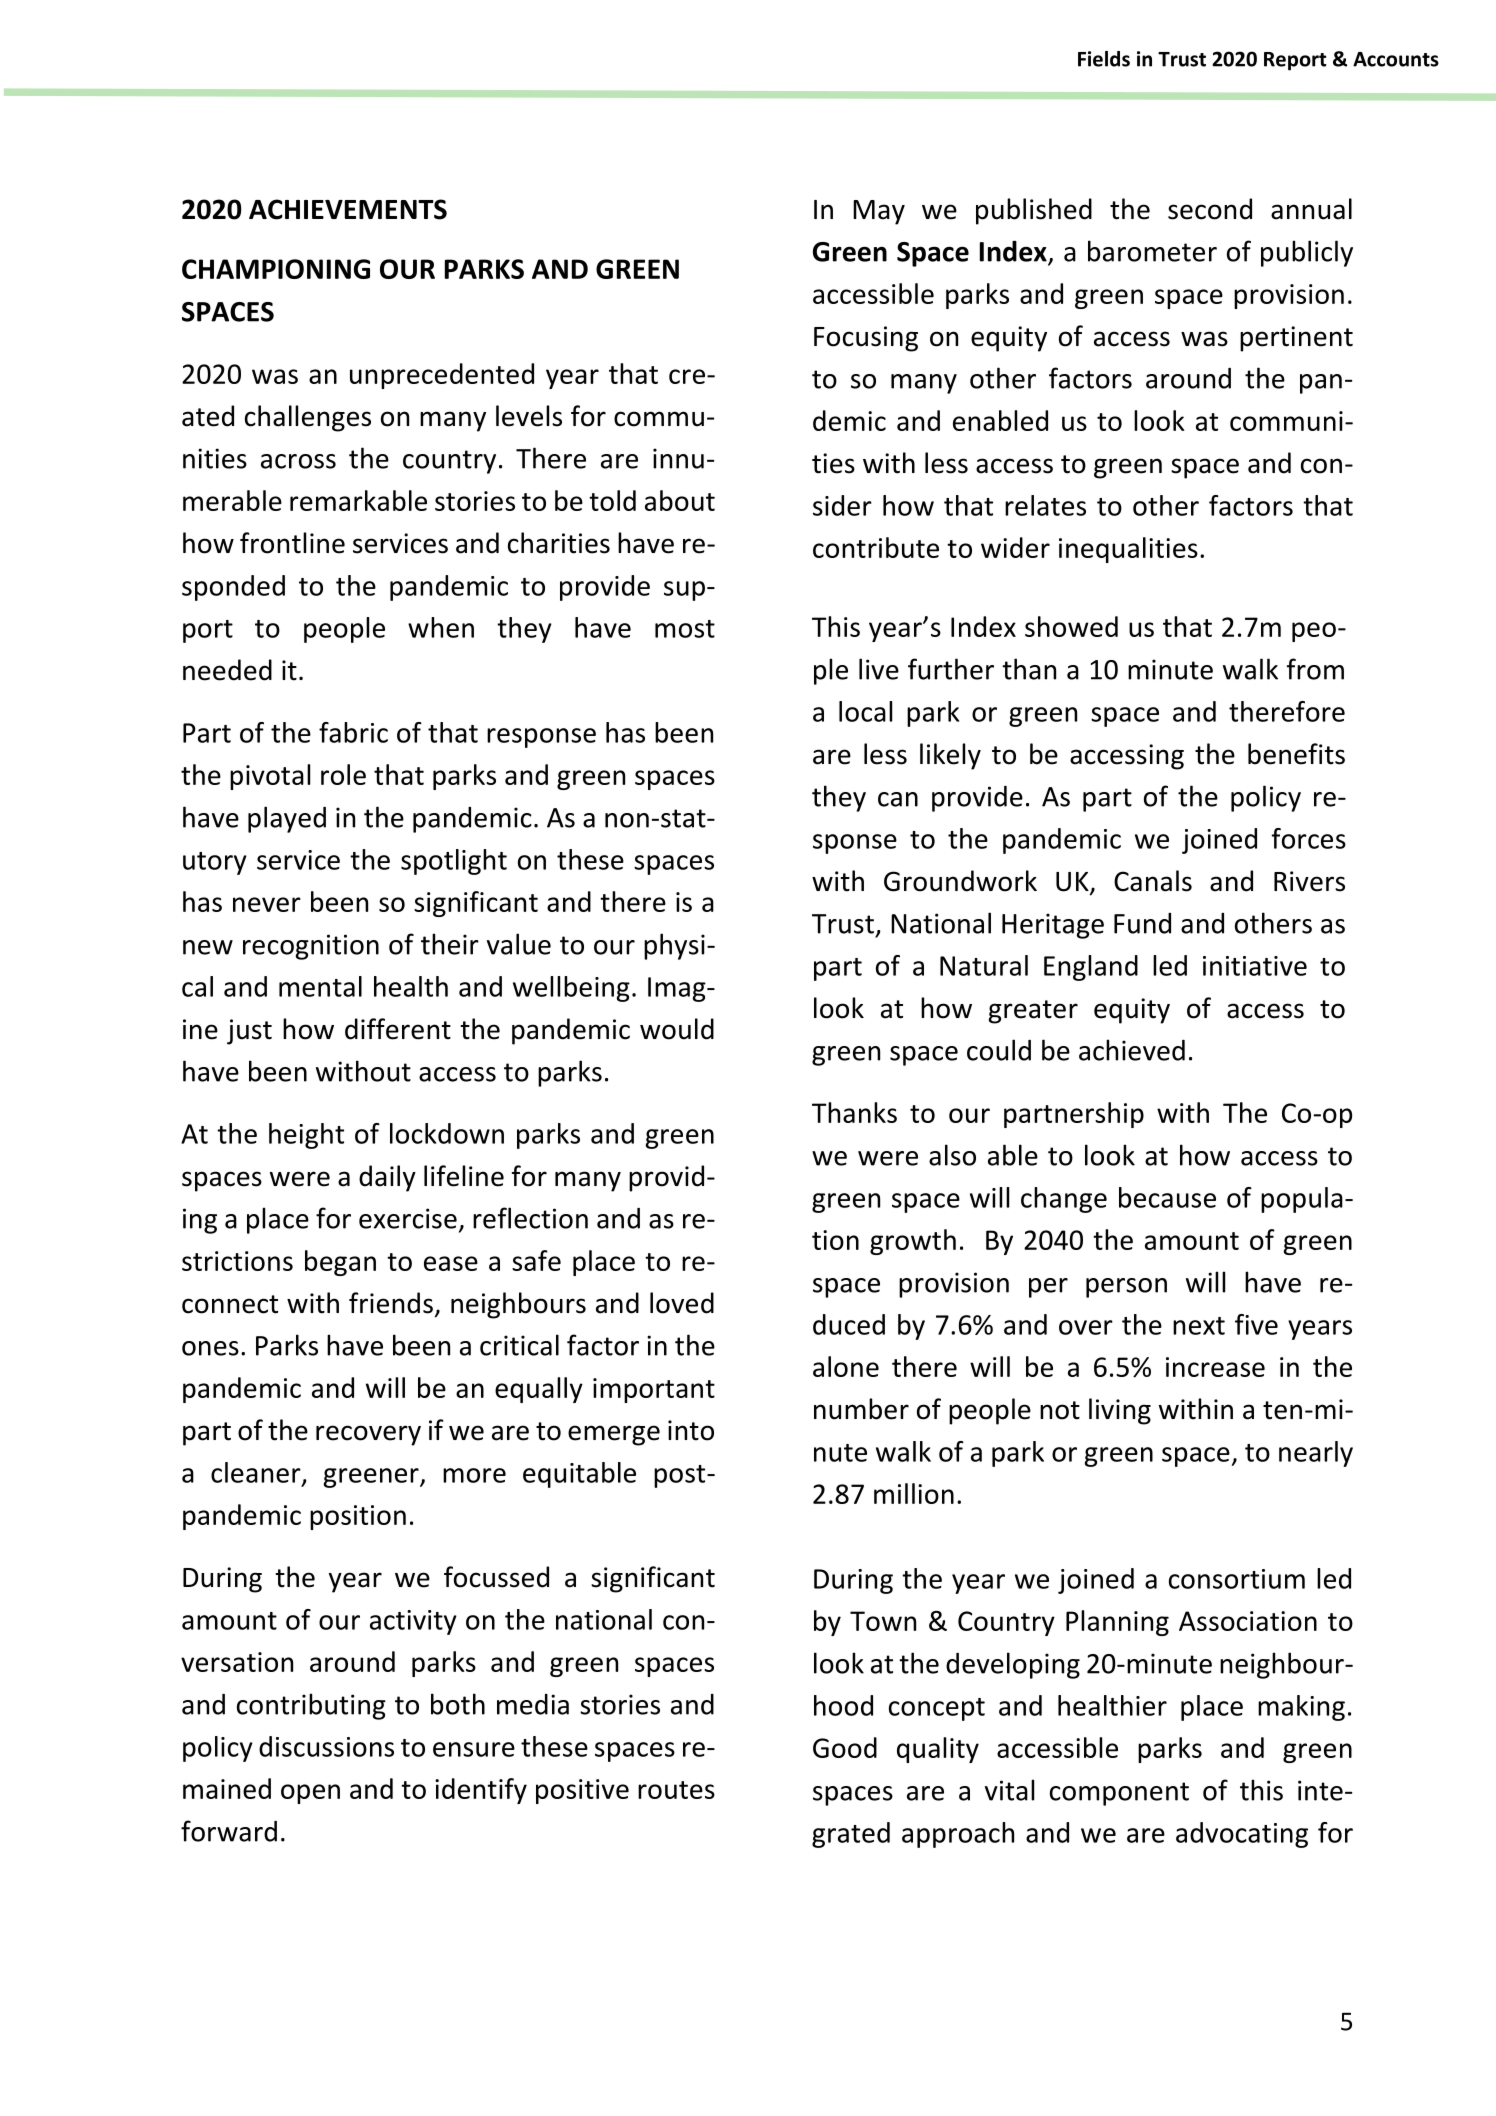 This screenshot has width=1496, height=2116. Describe the element at coordinates (1167, 1197) in the screenshot. I see `because` at that location.
